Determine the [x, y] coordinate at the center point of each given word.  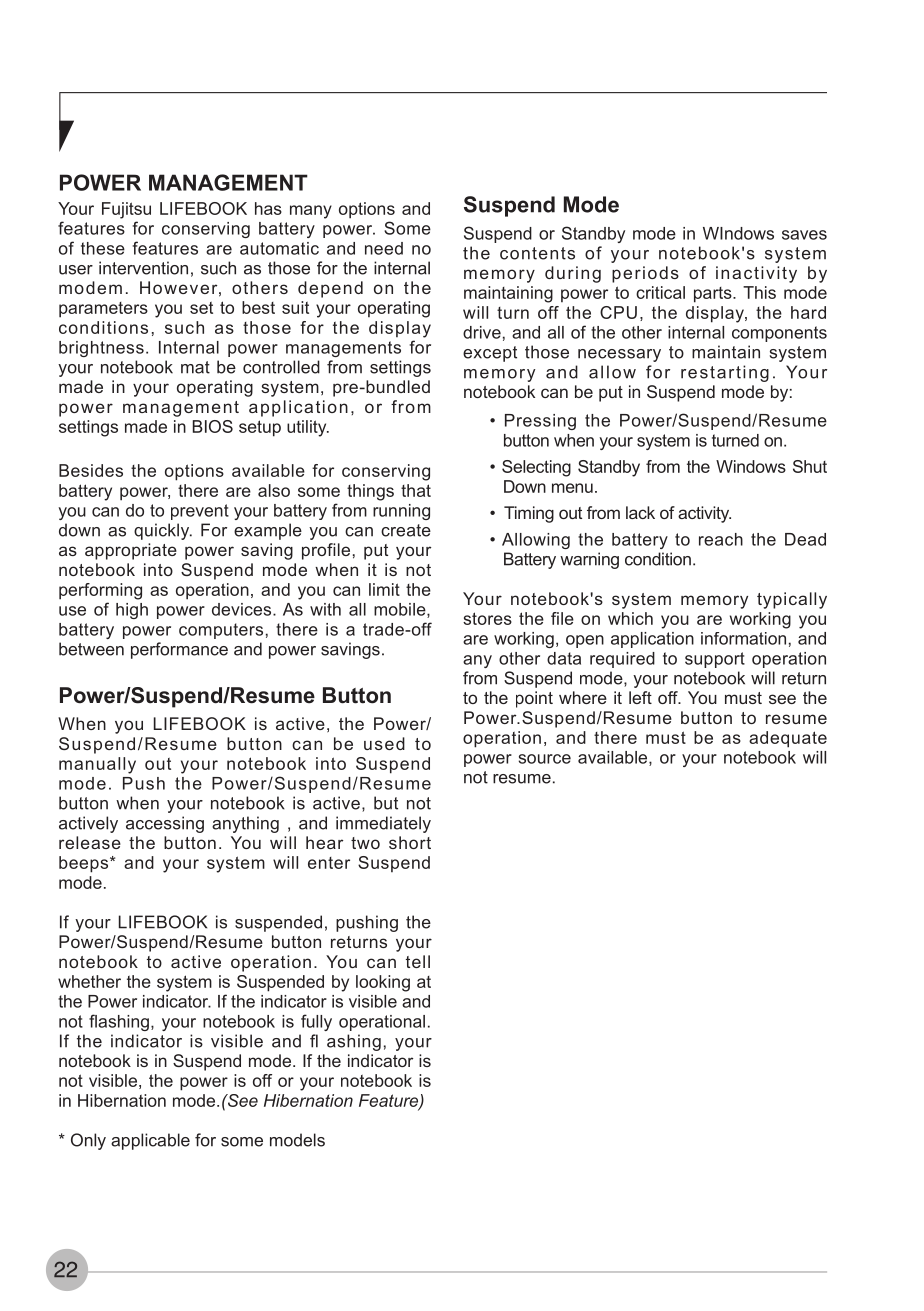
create [406, 530]
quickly [163, 531]
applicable [150, 1141]
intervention [143, 268]
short [410, 842]
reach [721, 539]
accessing [165, 824]
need [384, 248]
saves [804, 235]
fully [316, 1022]
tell [418, 961]
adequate [788, 739]
